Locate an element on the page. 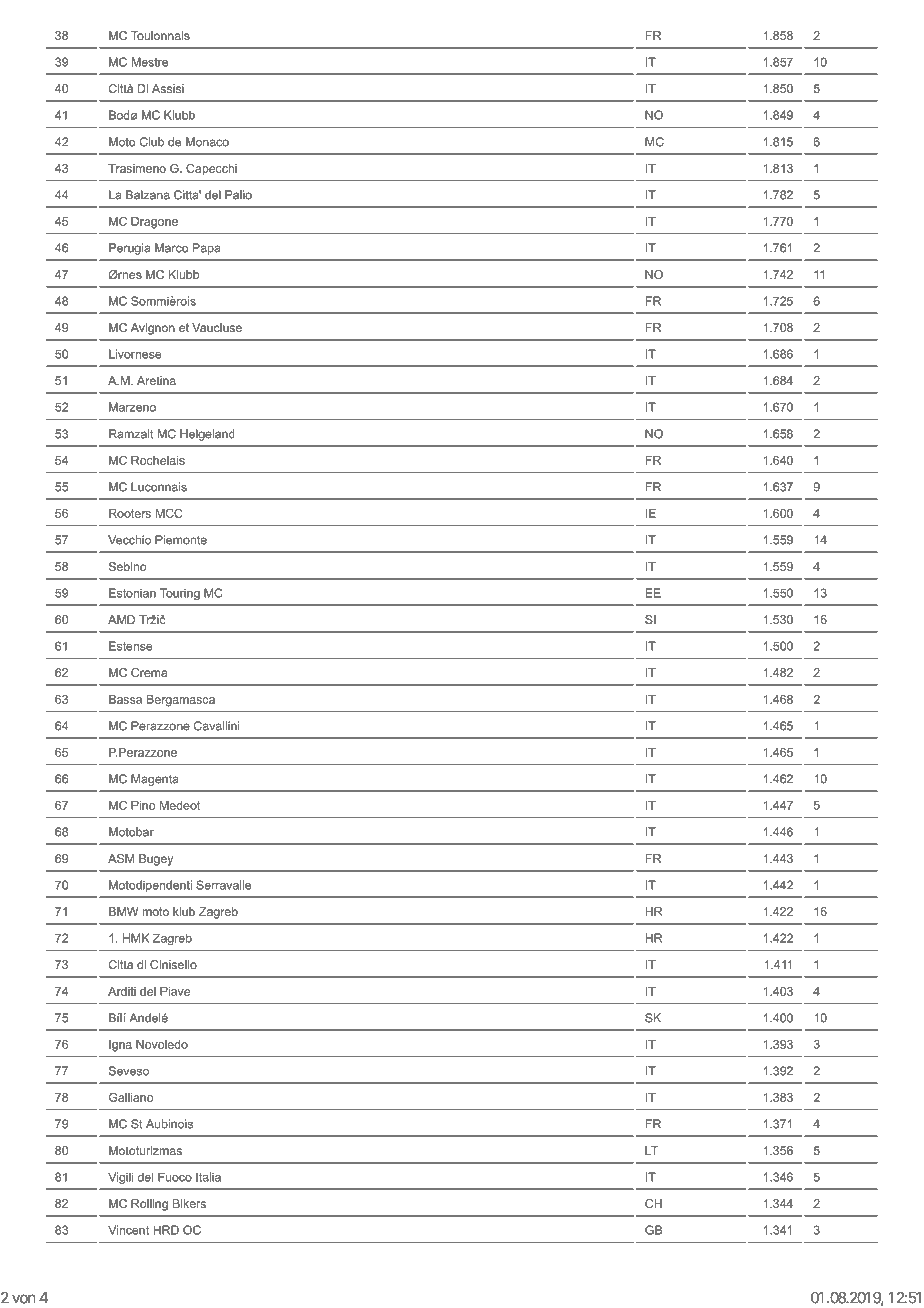 Image resolution: width=924 pixels, height=1308 pixels. Perugia is located at coordinates (129, 249).
